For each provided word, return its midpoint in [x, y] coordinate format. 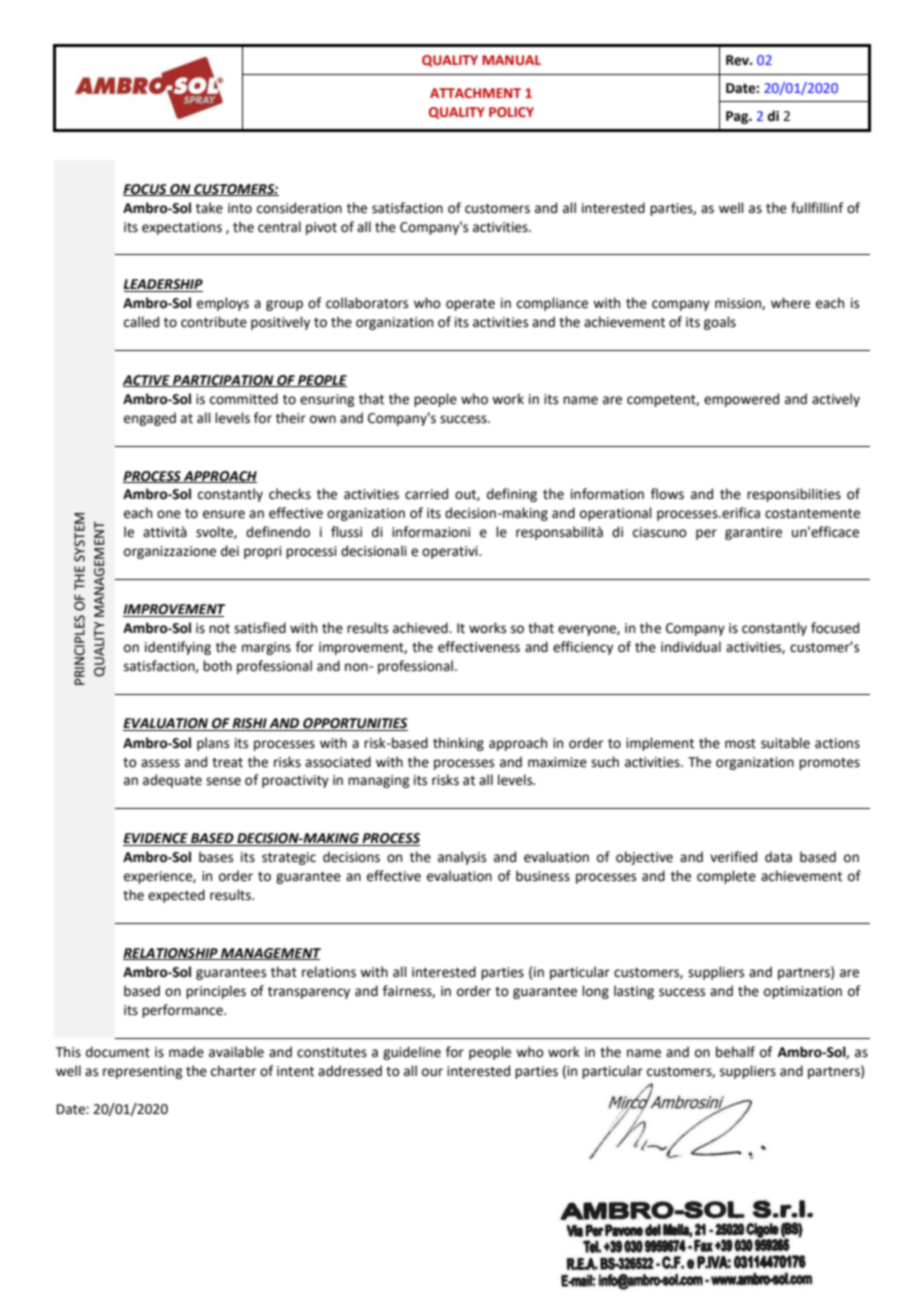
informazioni [431, 532]
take [209, 208]
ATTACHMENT [475, 93]
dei [230, 551]
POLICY [511, 112]
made [186, 1052]
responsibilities [794, 495]
